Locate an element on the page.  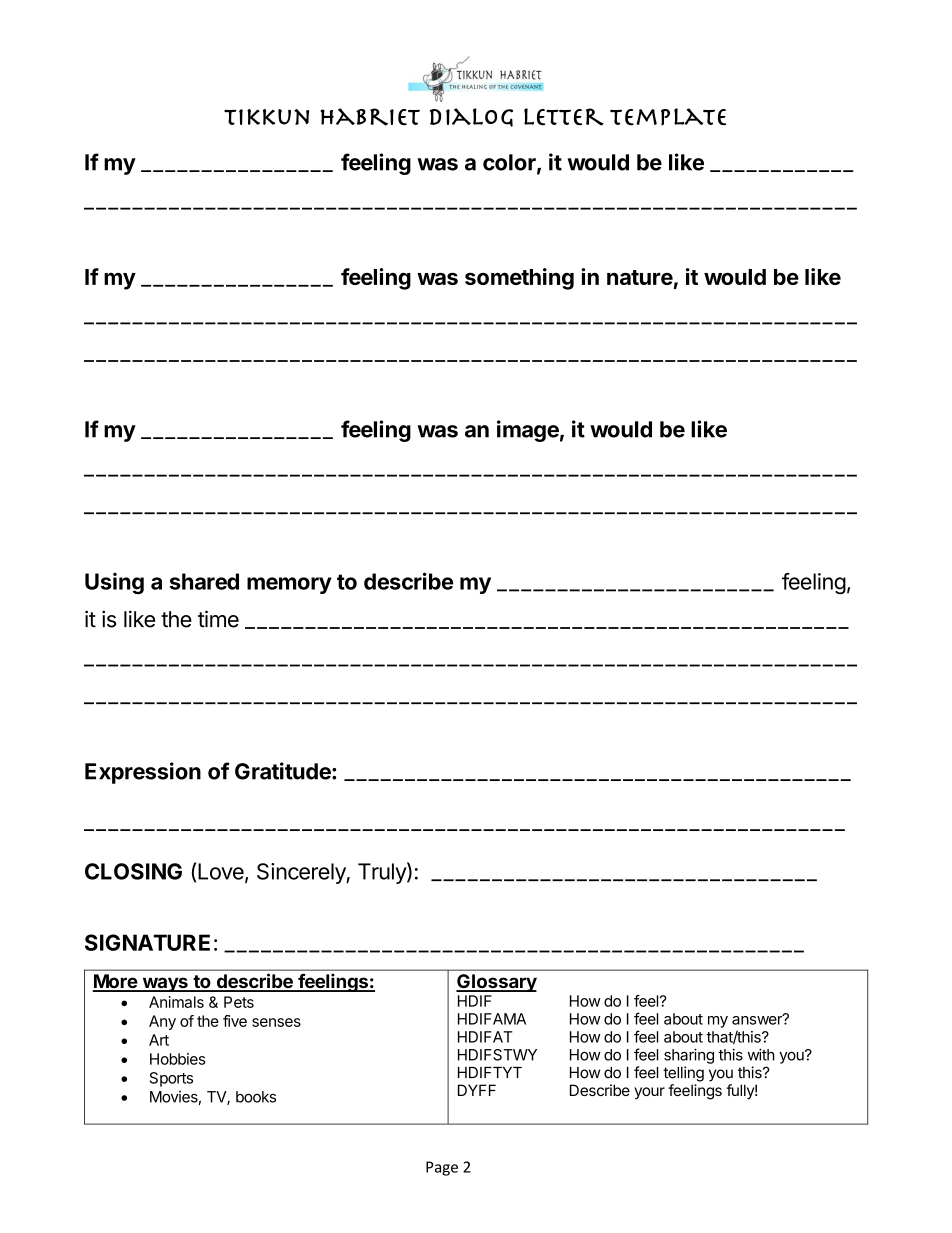
time is located at coordinates (218, 619).
